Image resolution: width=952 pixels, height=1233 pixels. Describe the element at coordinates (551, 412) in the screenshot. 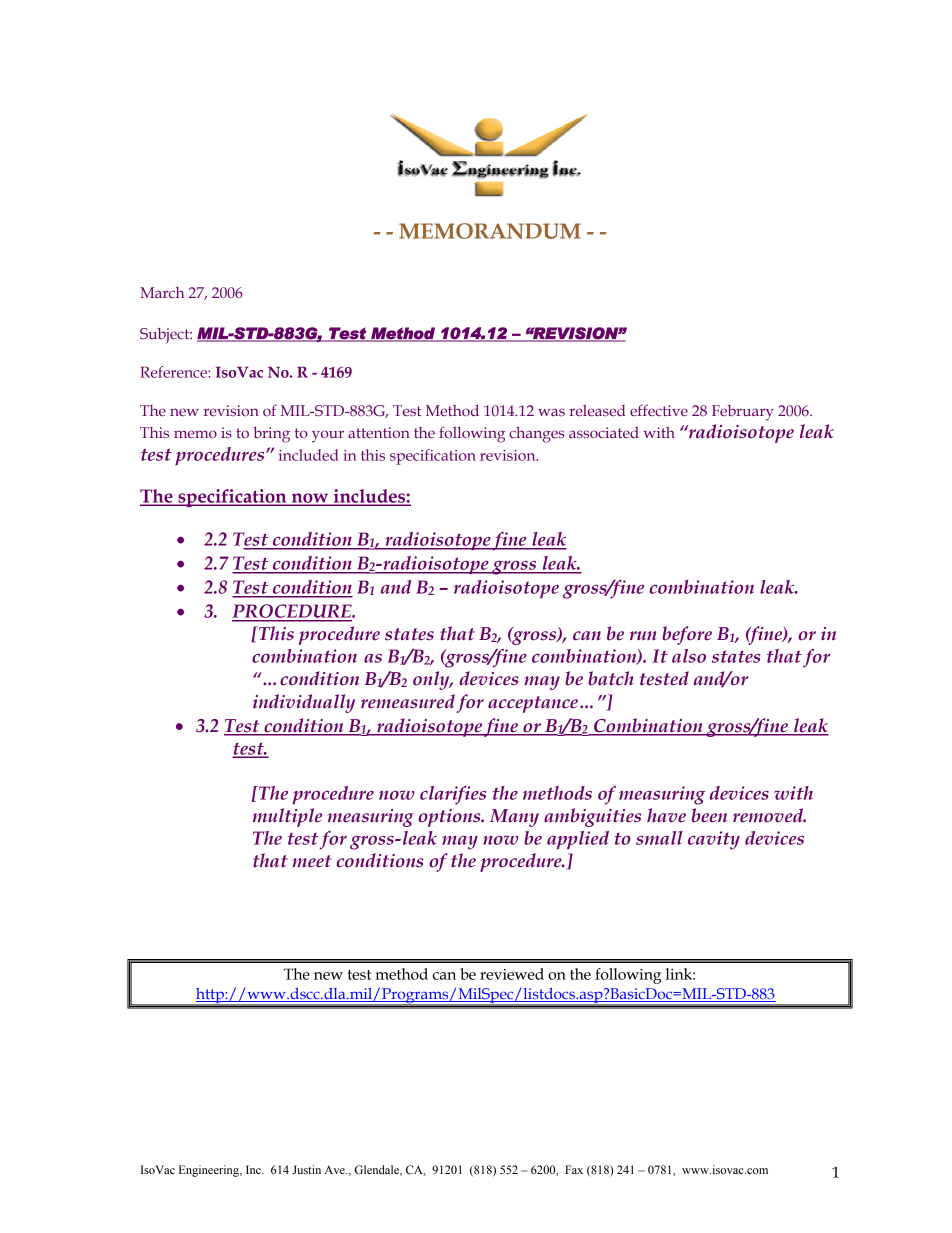

I see `was` at that location.
